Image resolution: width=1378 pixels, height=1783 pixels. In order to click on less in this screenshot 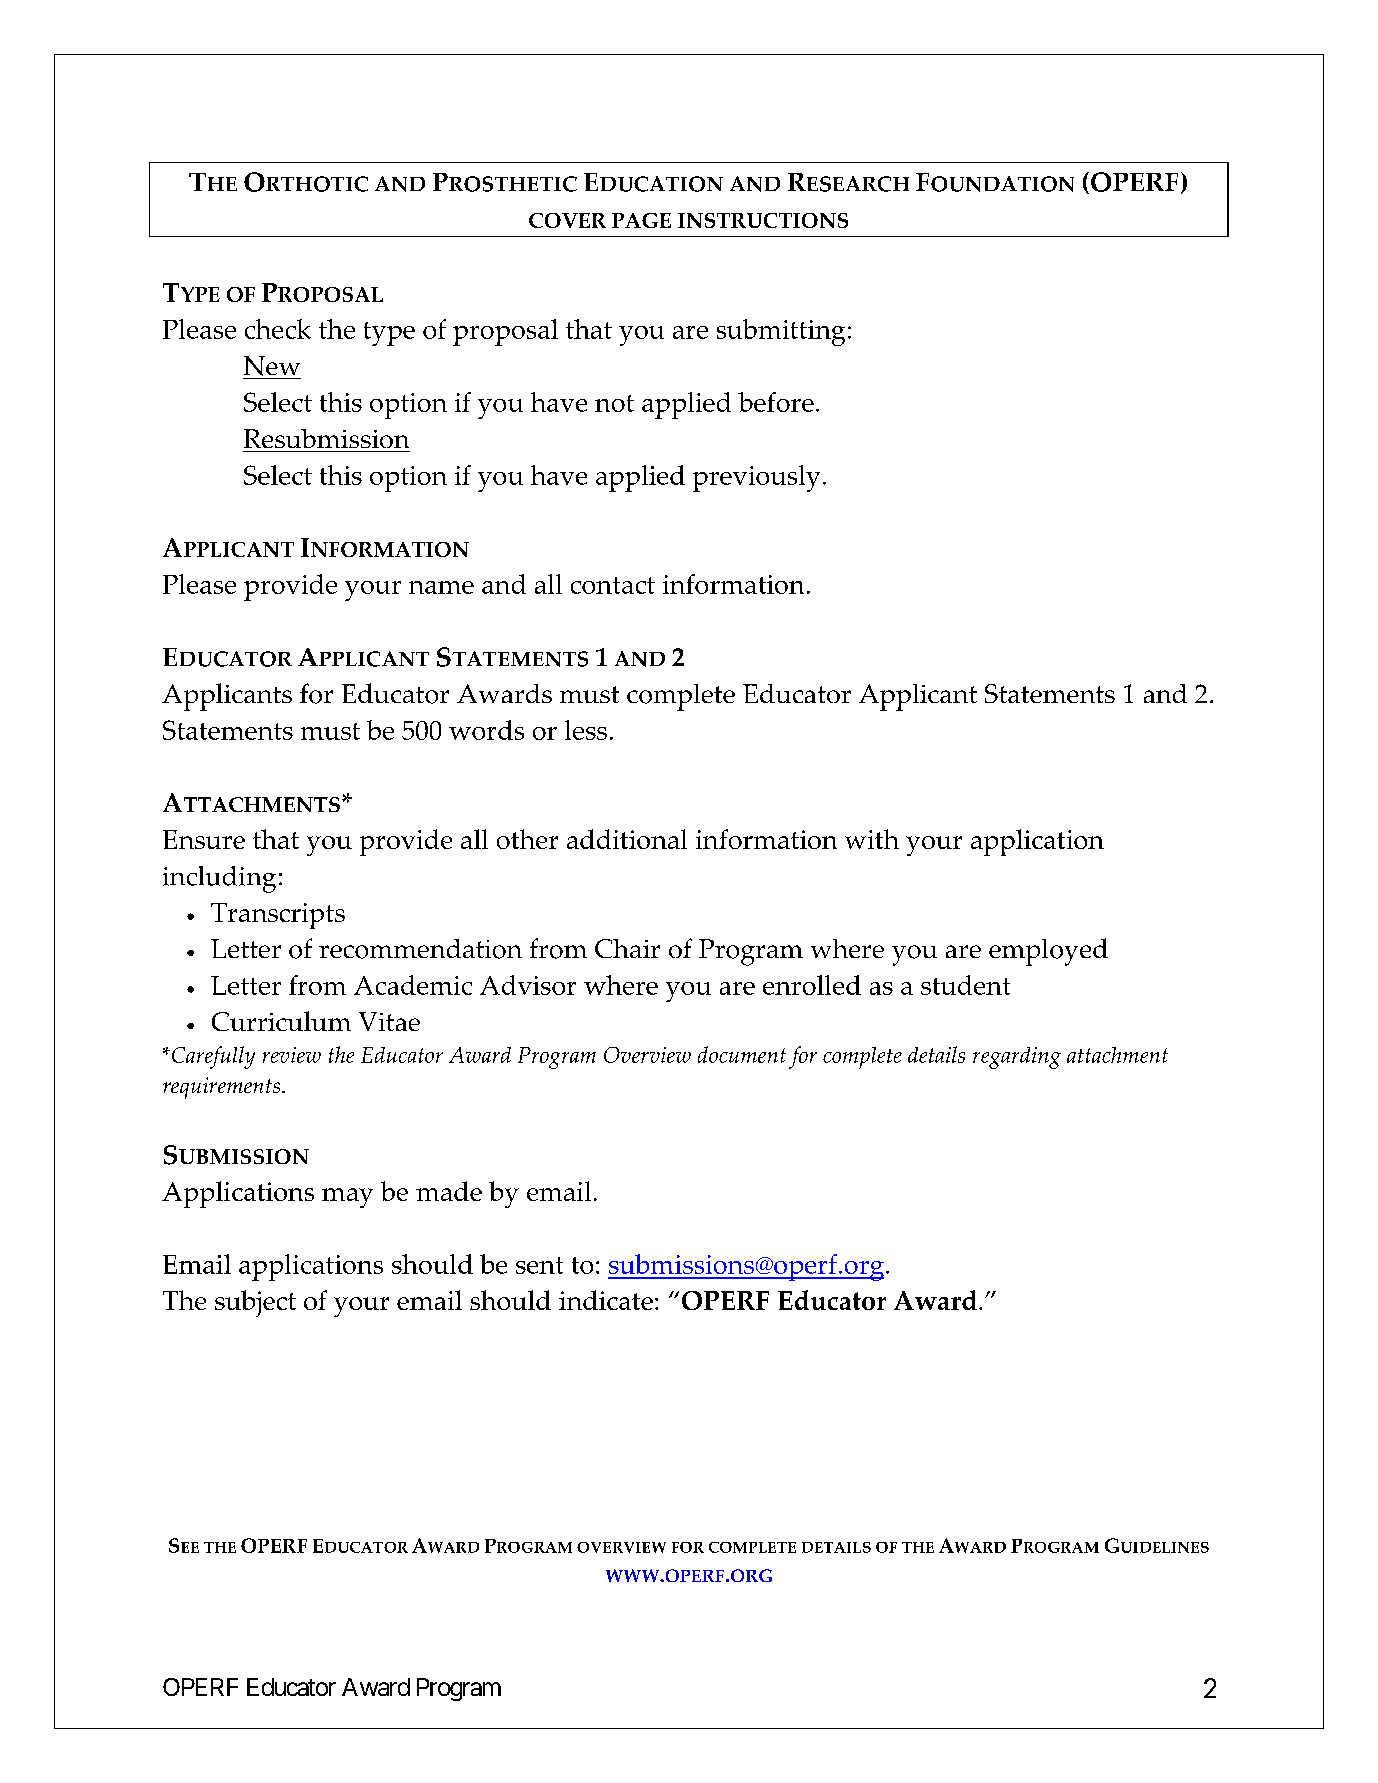, I will do `click(586, 730)`.
